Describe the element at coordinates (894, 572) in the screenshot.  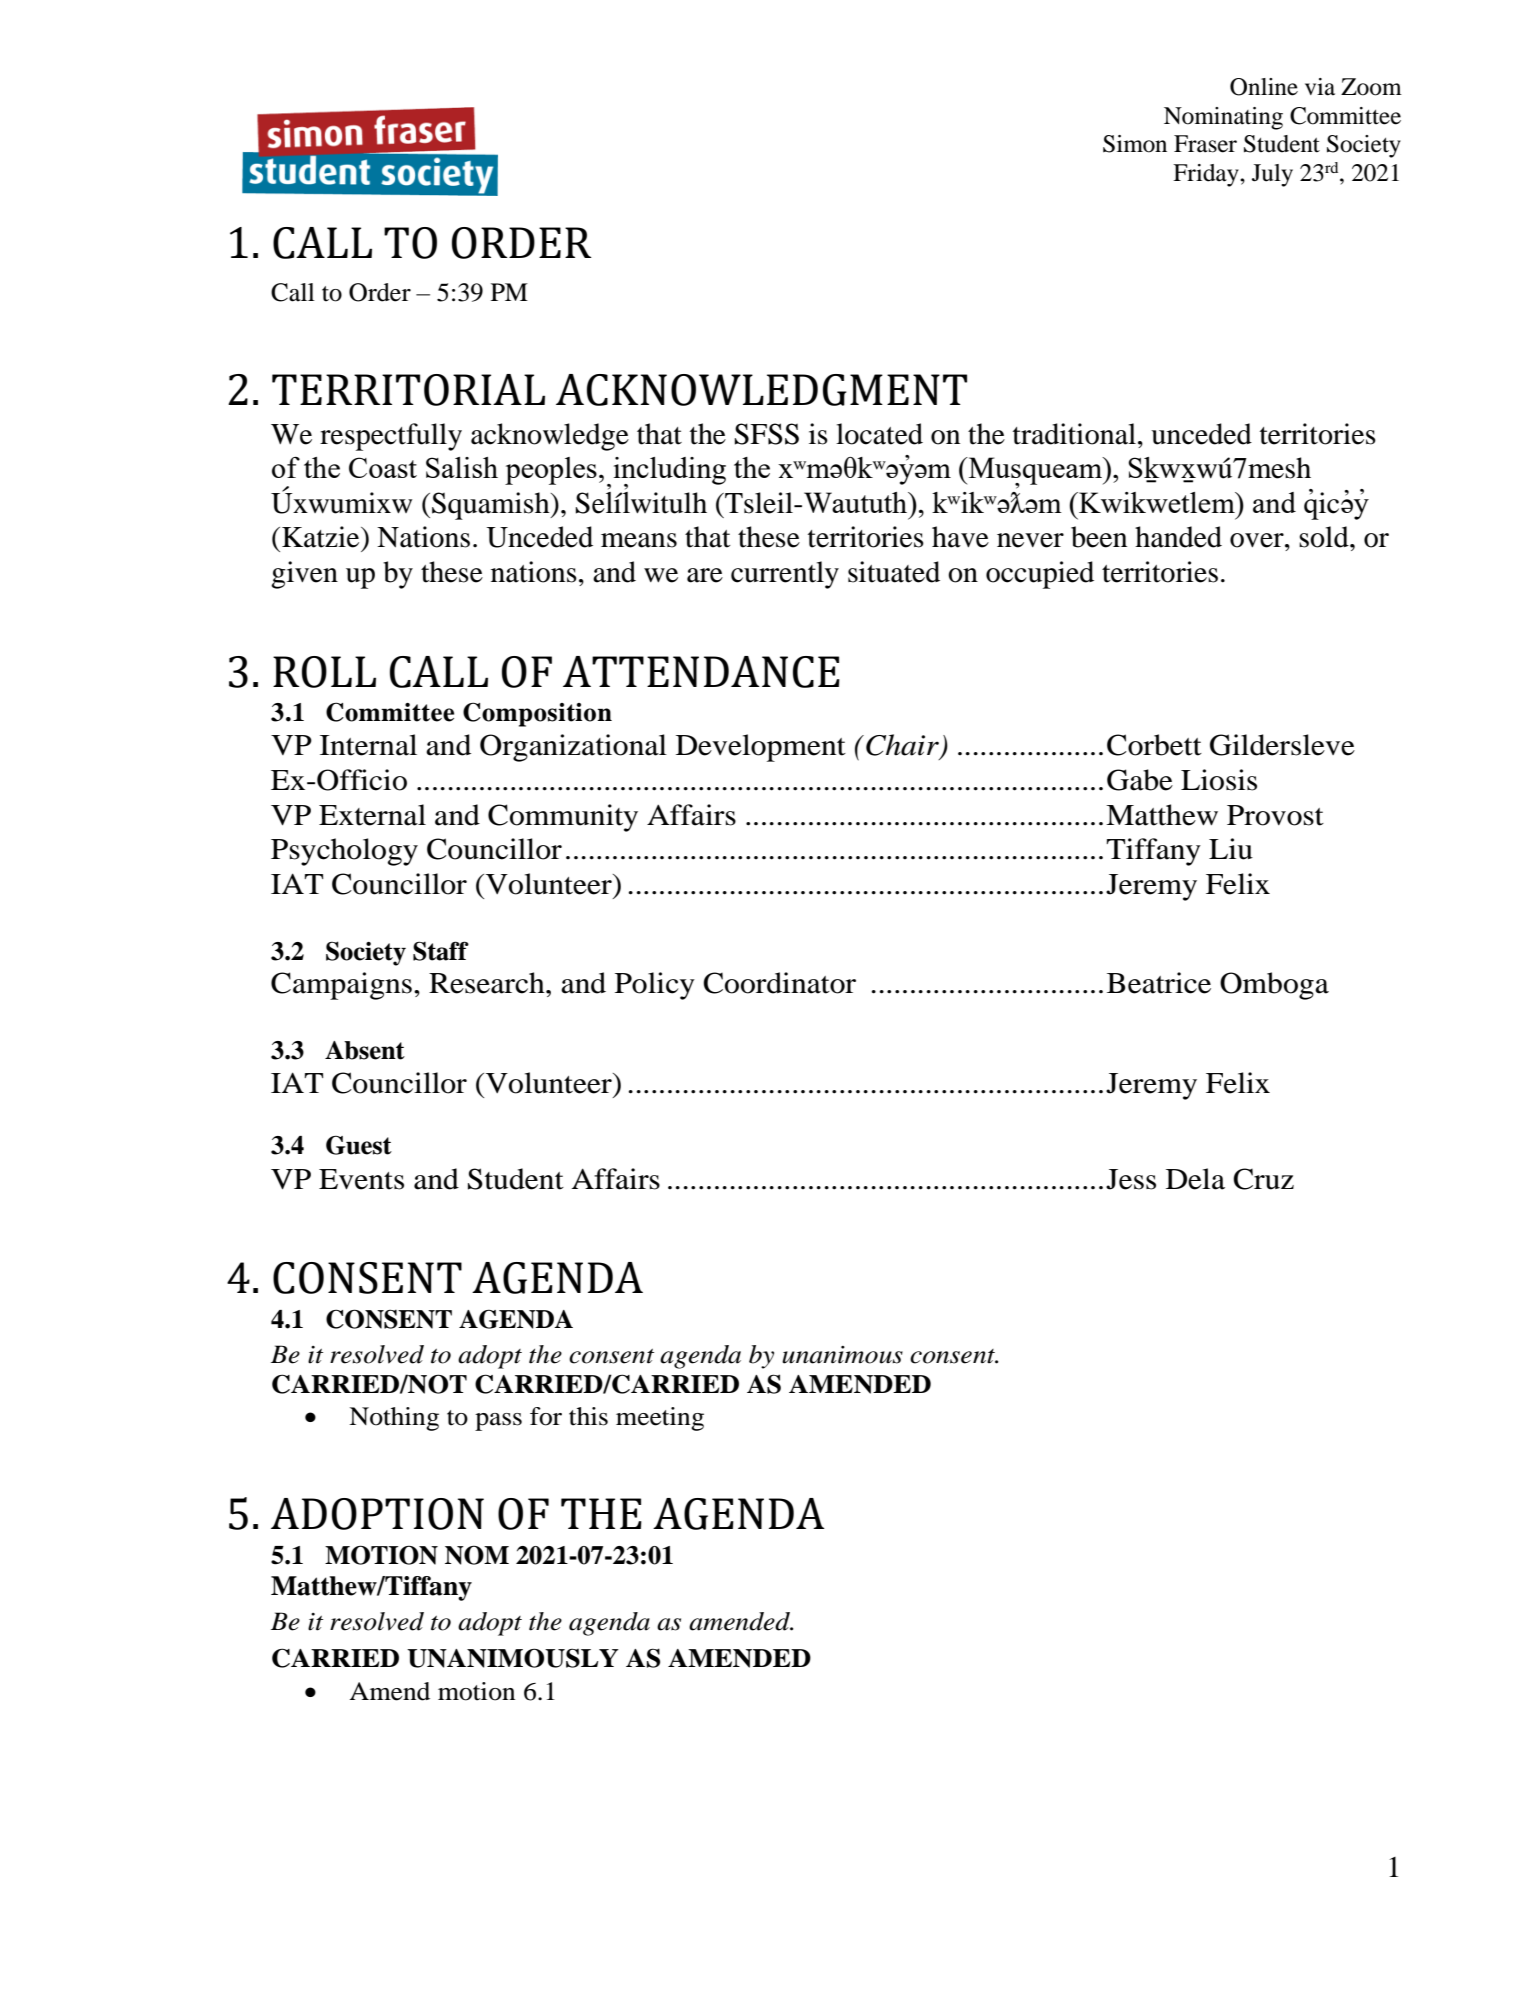
I see `situated` at that location.
